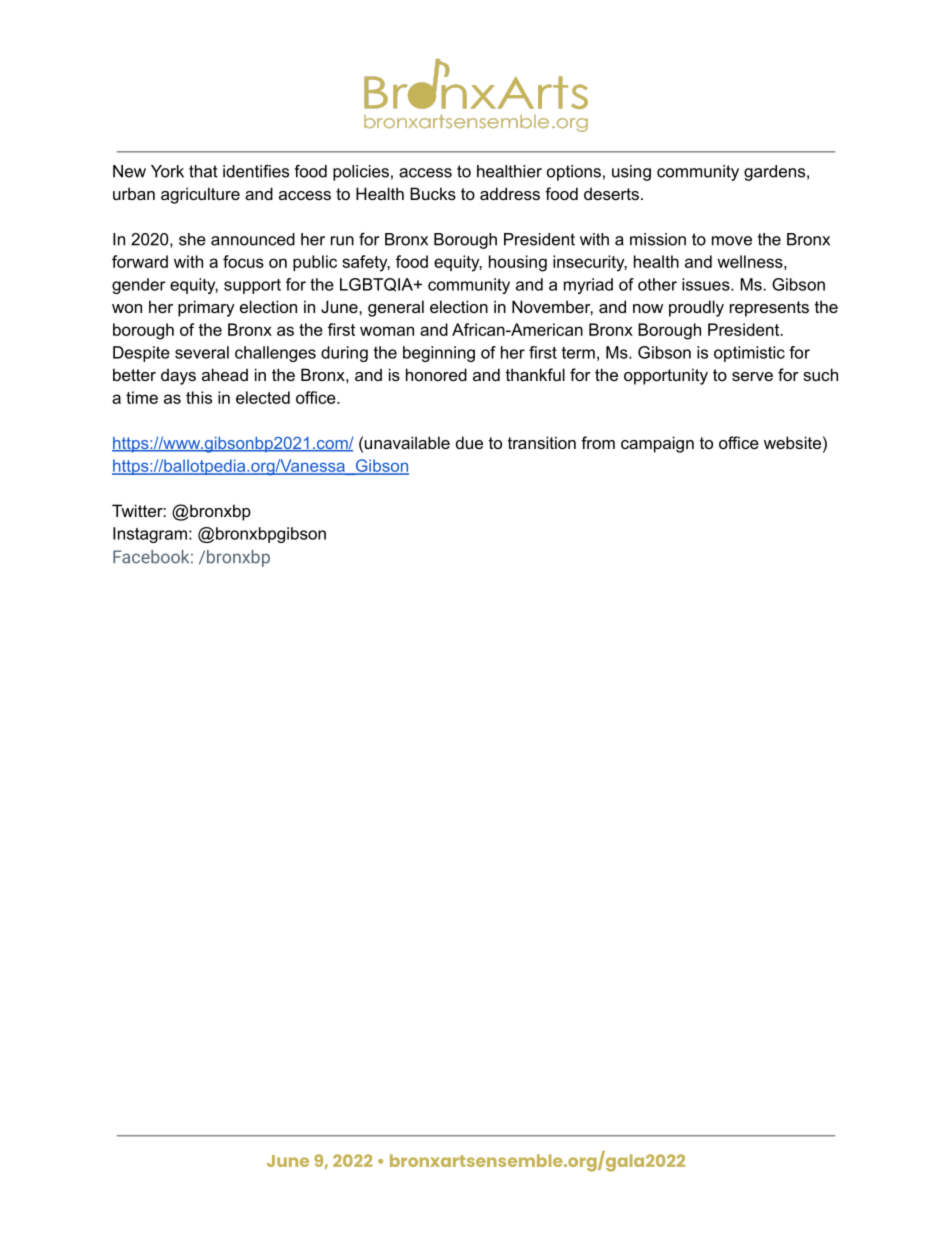 The width and height of the screenshot is (952, 1233). I want to click on optimistic, so click(749, 354).
